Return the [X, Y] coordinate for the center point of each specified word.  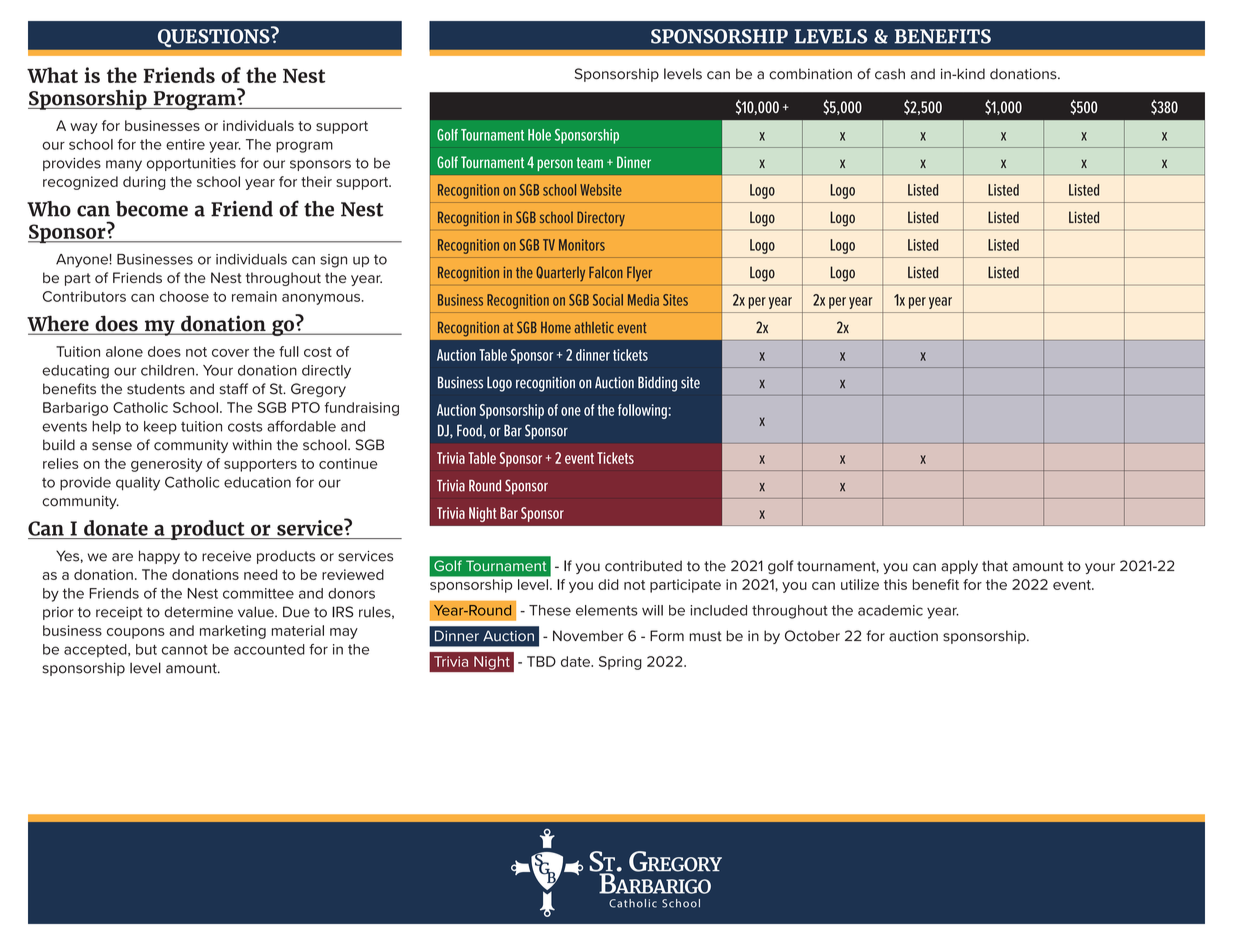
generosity [166, 465]
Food [470, 430]
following [642, 411]
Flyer [639, 274]
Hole [539, 135]
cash [890, 74]
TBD [541, 661]
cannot [185, 650]
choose [184, 296]
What [52, 75]
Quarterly [561, 273]
